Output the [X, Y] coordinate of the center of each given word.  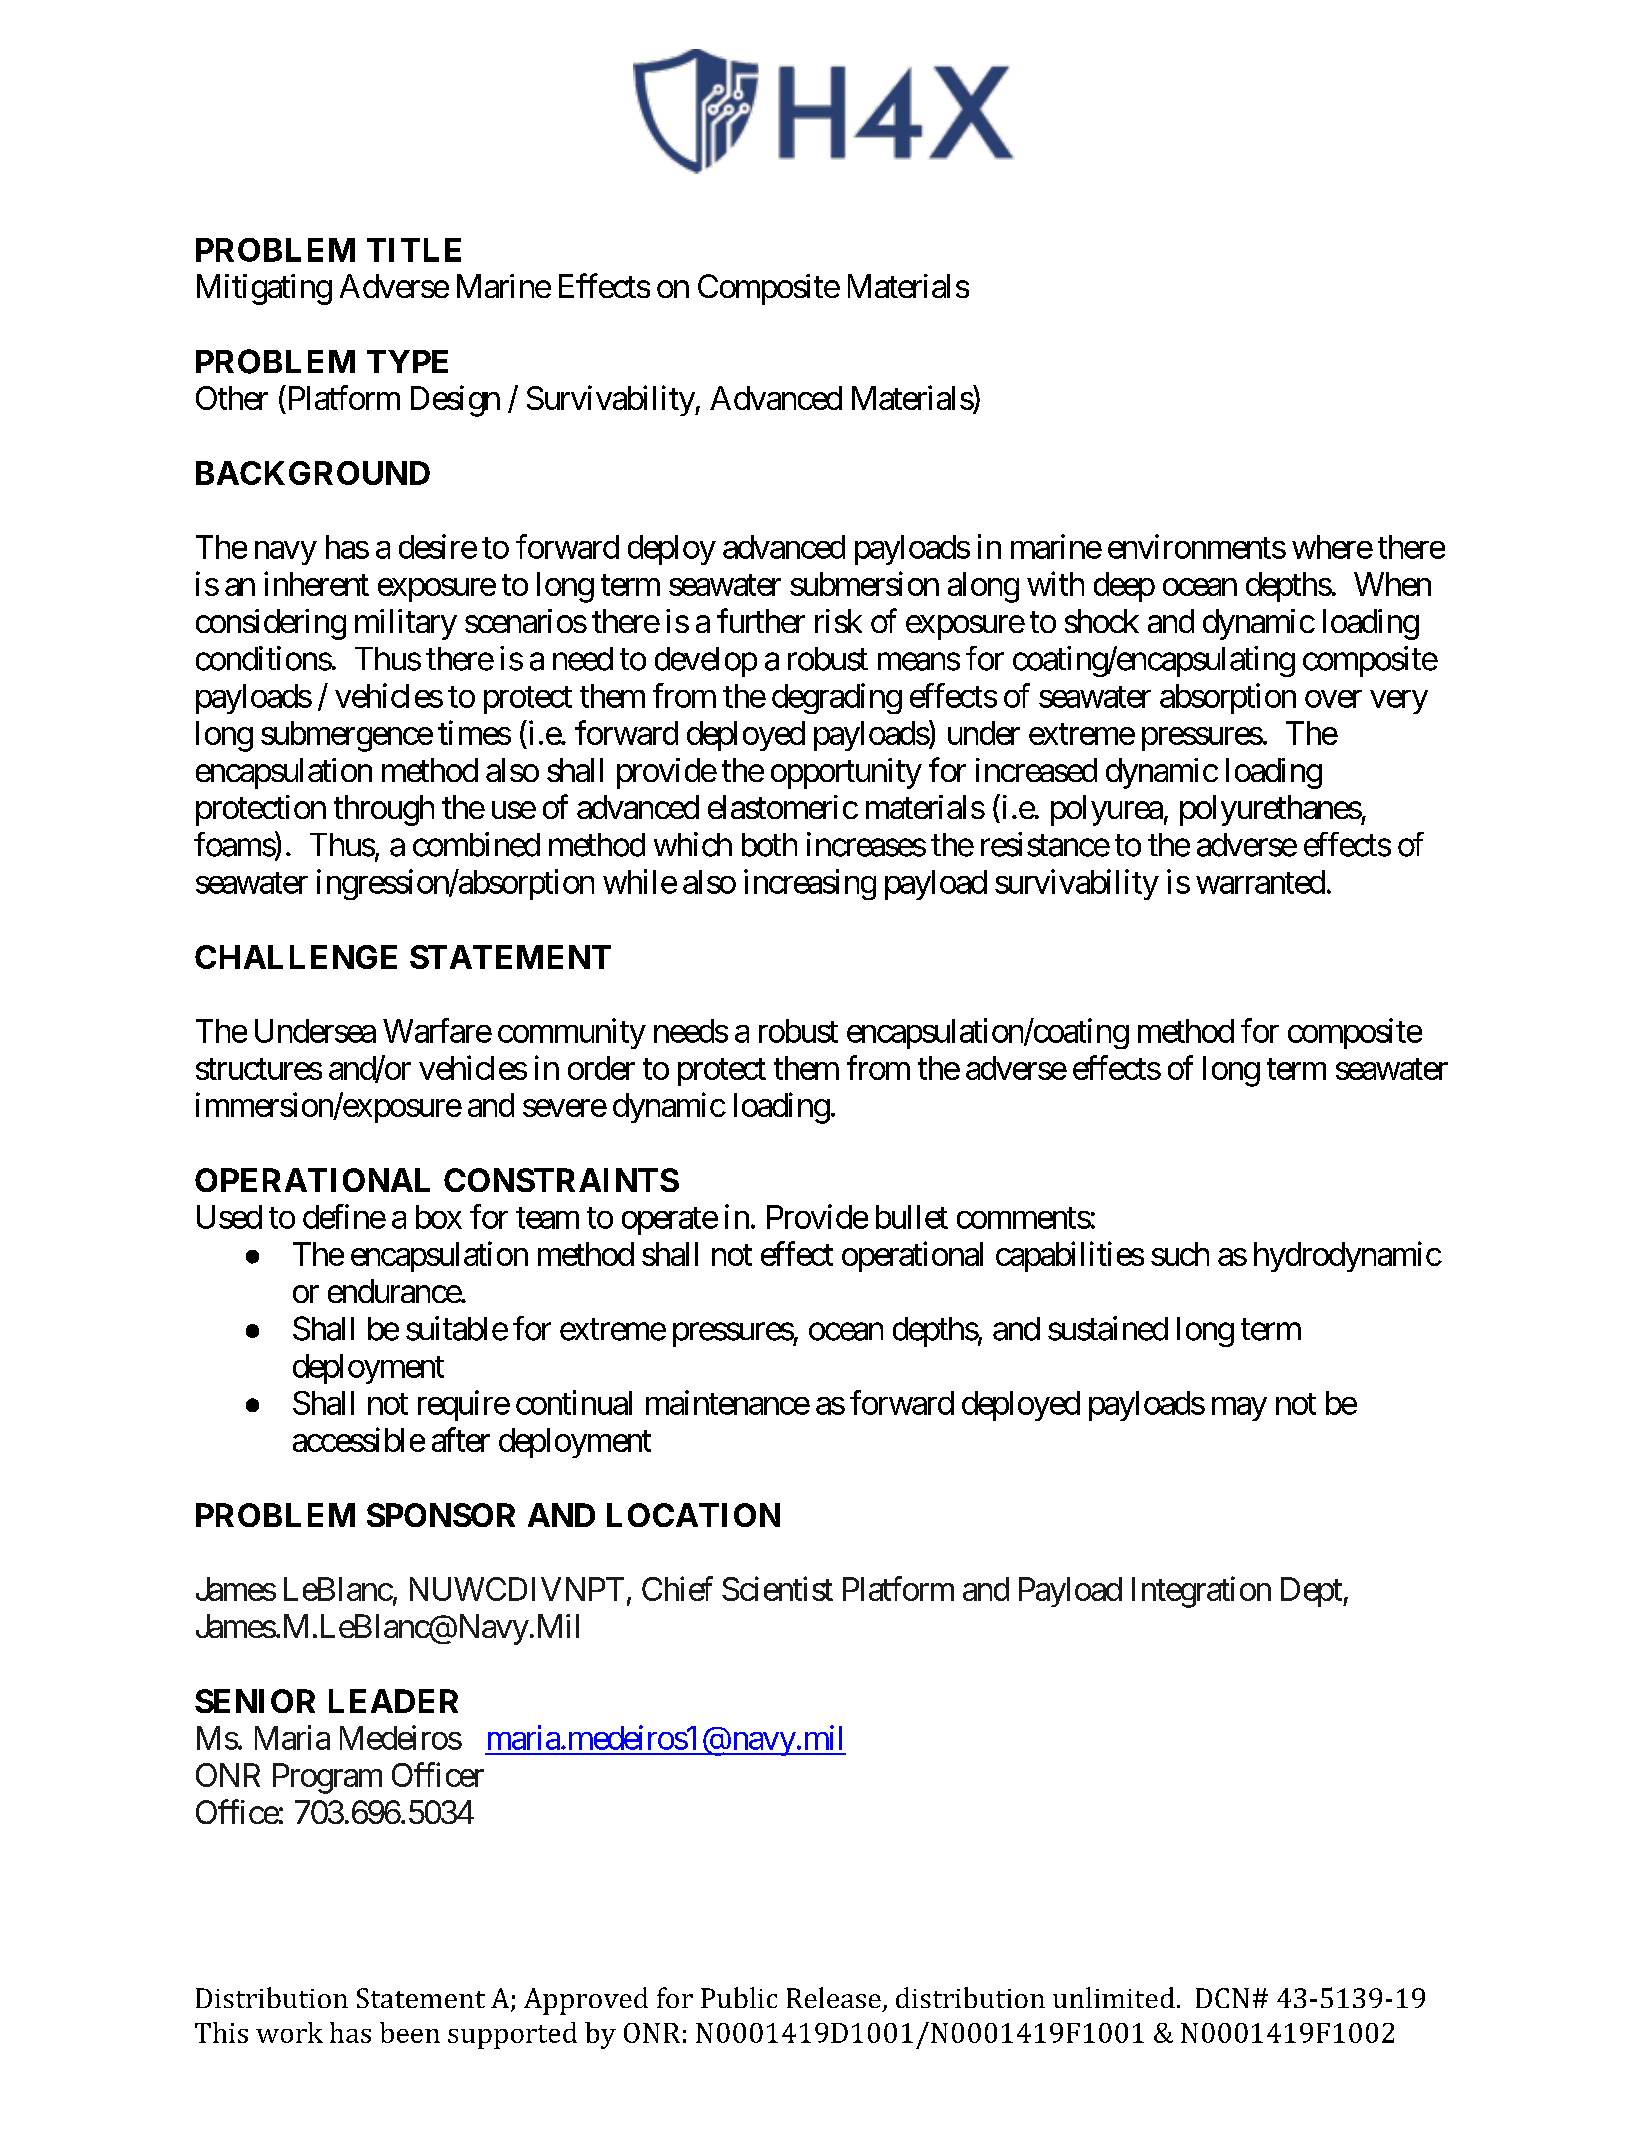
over [1333, 699]
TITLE [414, 250]
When [1392, 584]
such [1180, 1254]
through [384, 810]
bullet [912, 1217]
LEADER [393, 1701]
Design [455, 401]
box [439, 1217]
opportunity [846, 773]
